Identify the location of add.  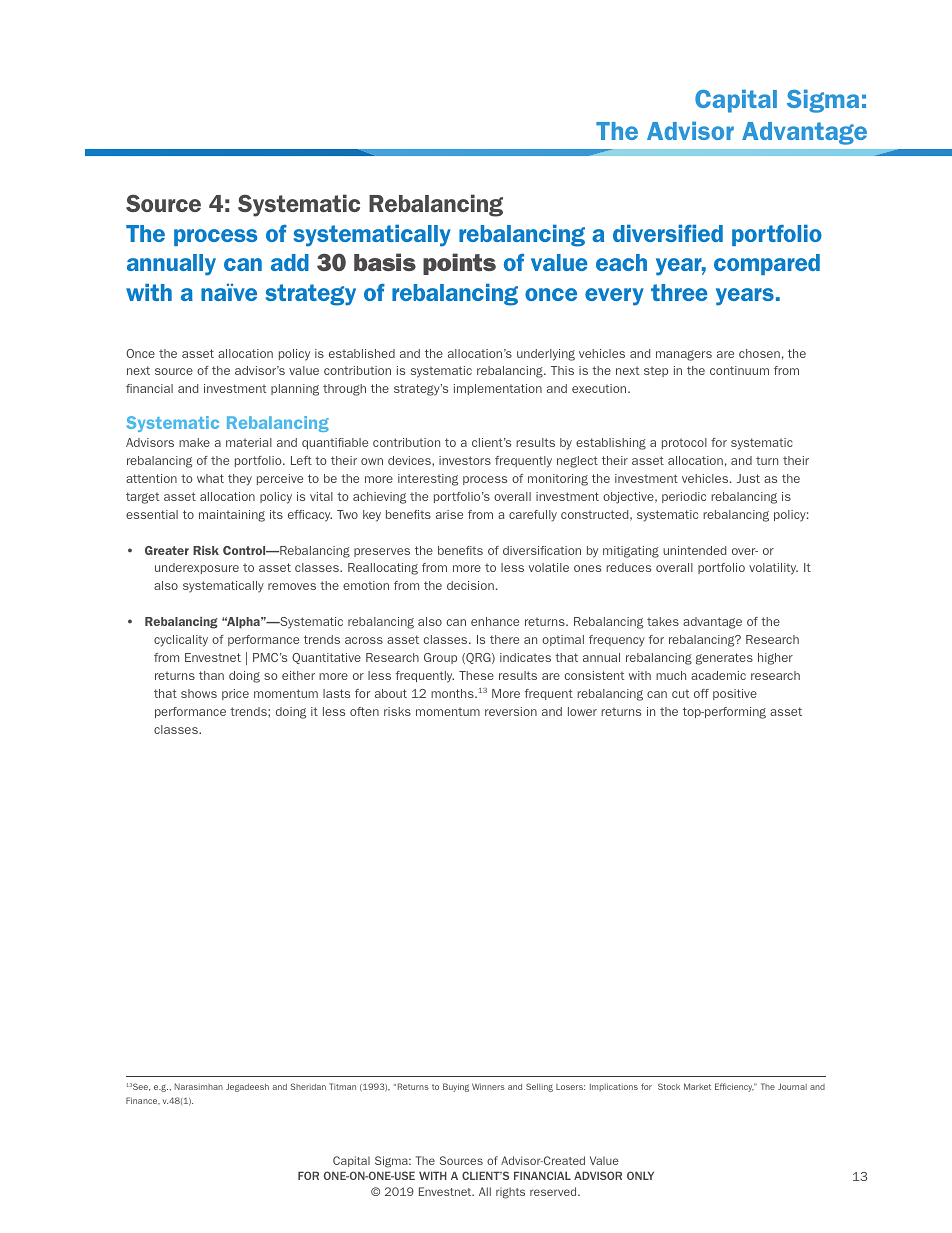
(290, 262).
